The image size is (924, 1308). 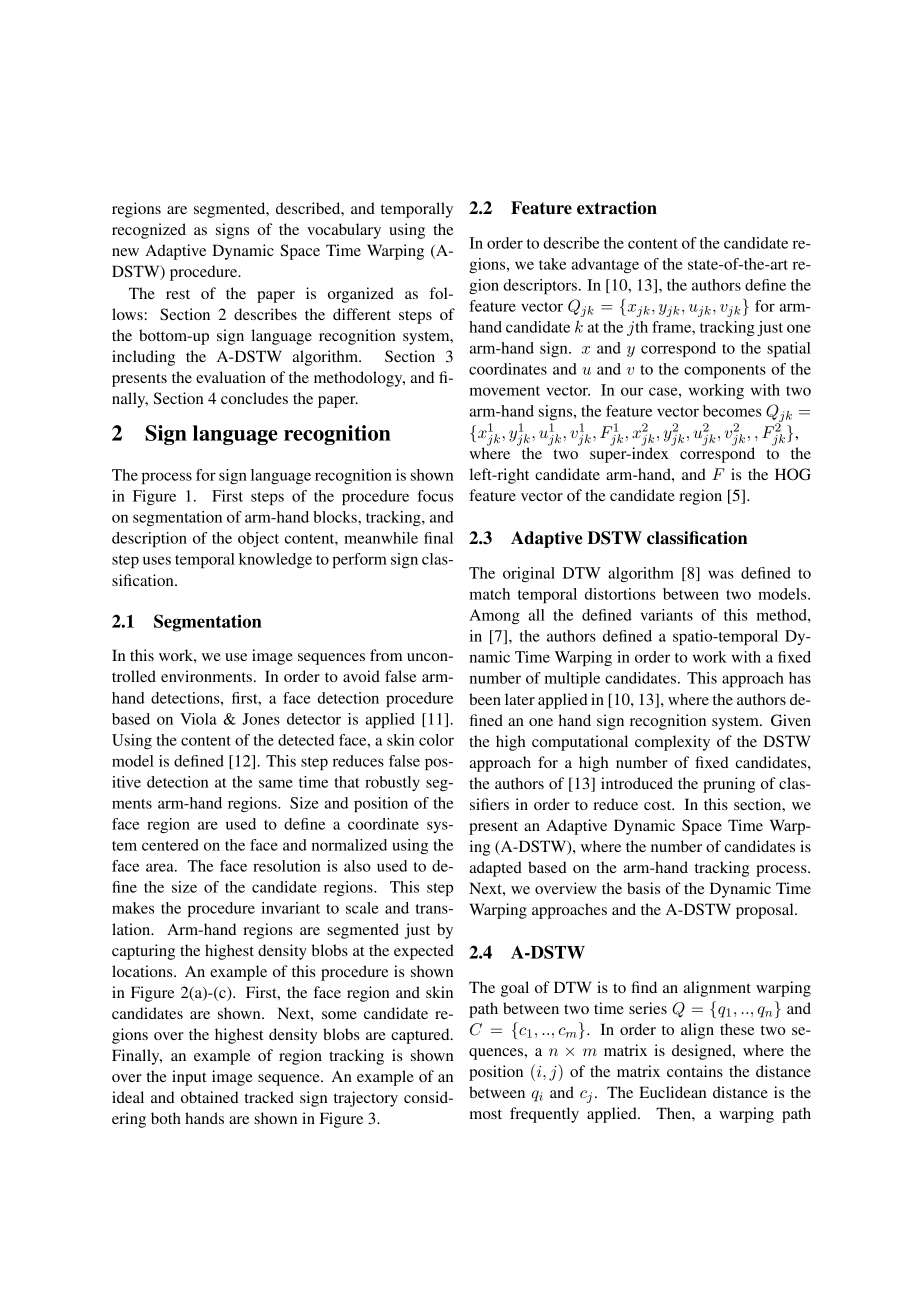 I want to click on obtained, so click(x=210, y=1097).
